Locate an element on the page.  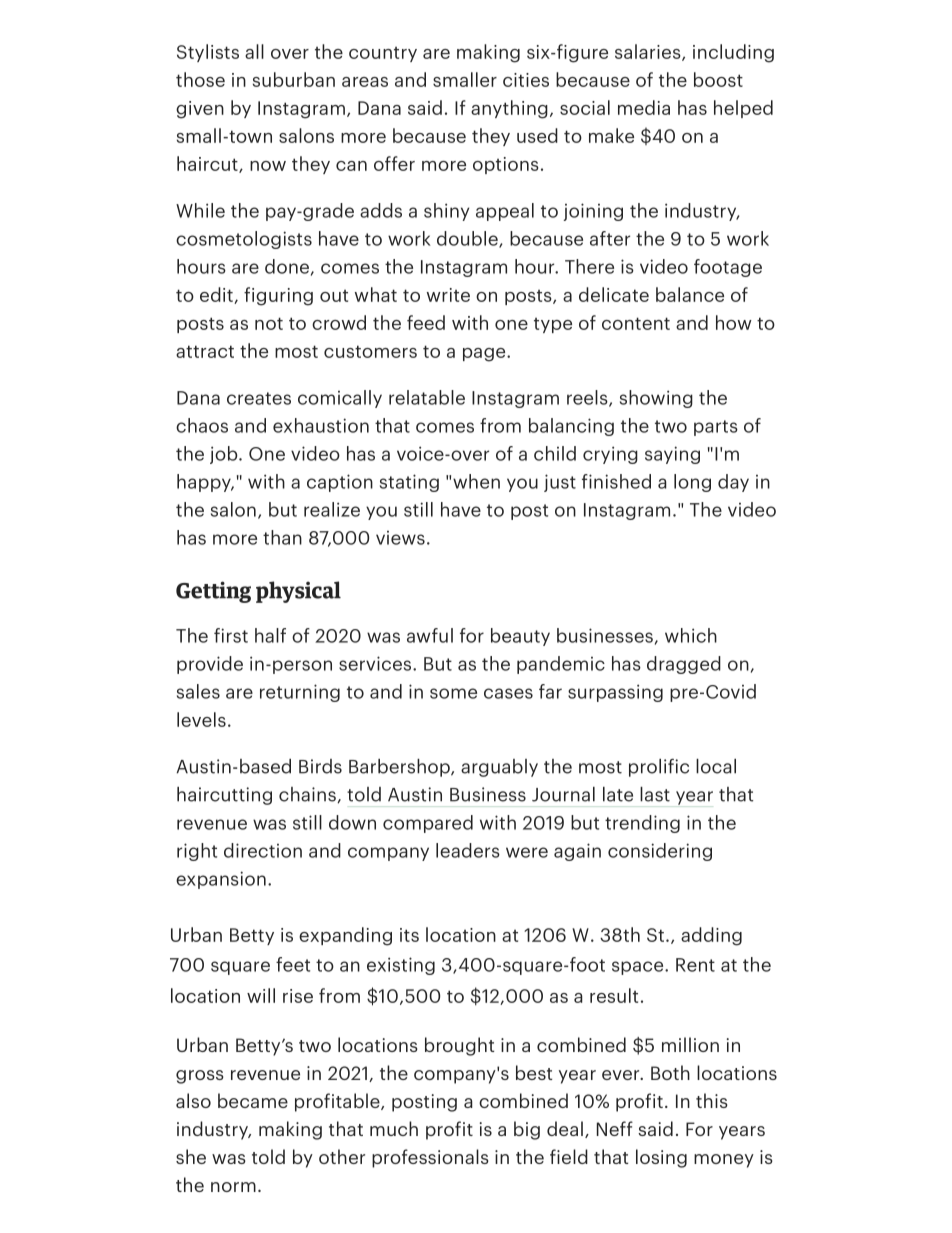
those is located at coordinates (200, 79).
